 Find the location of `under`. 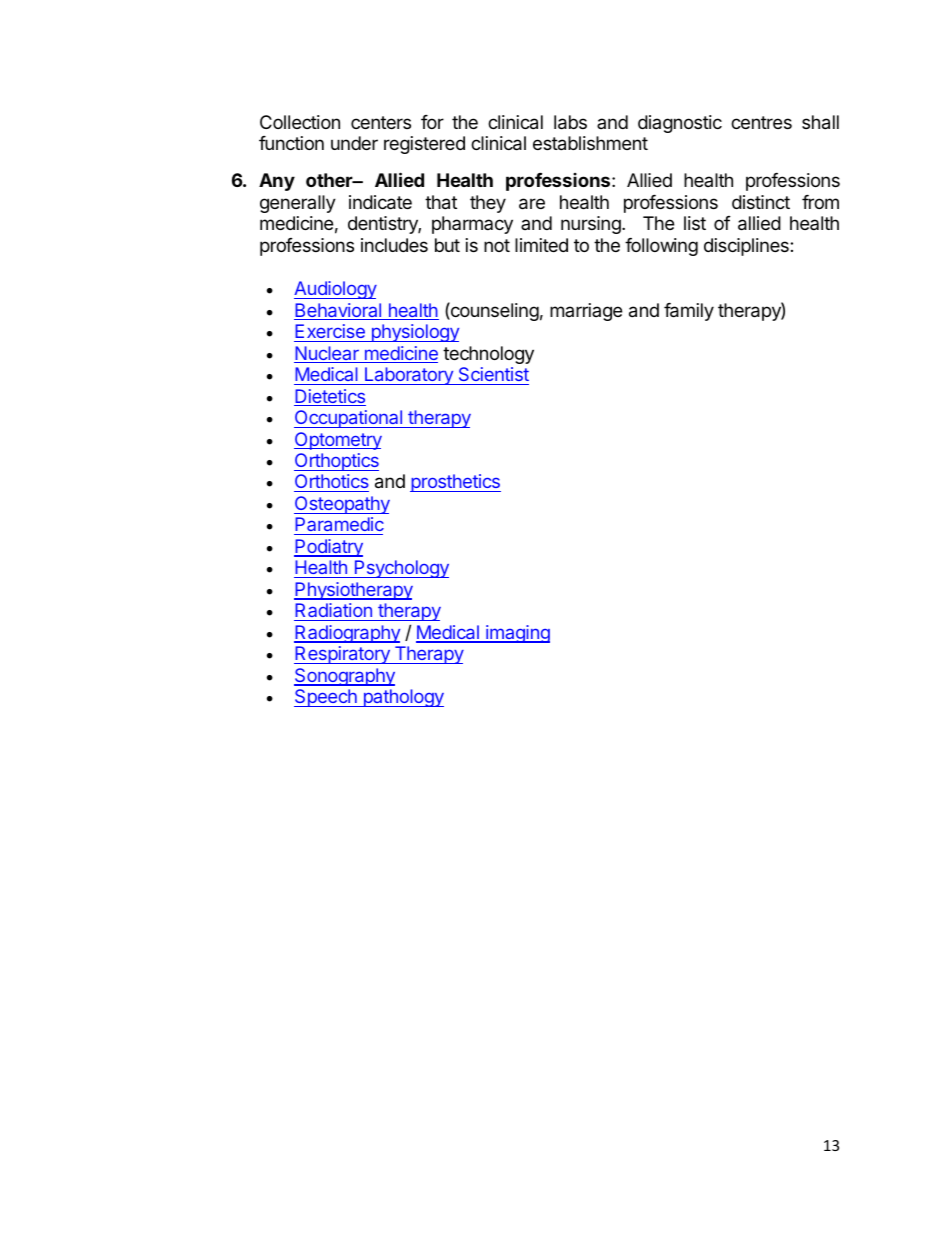

under is located at coordinates (354, 143).
